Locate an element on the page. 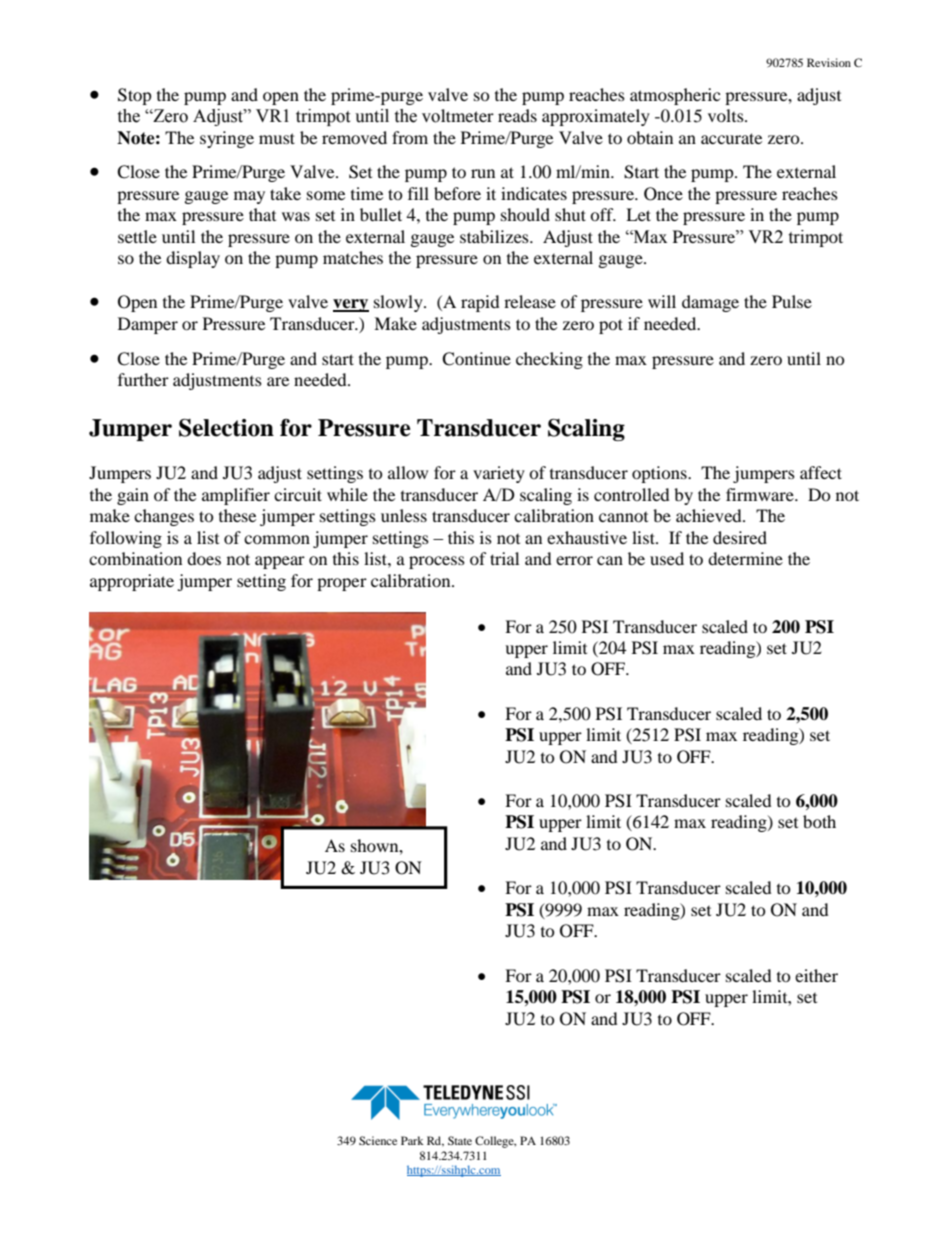 The image size is (952, 1233). Science is located at coordinates (378, 1140).
